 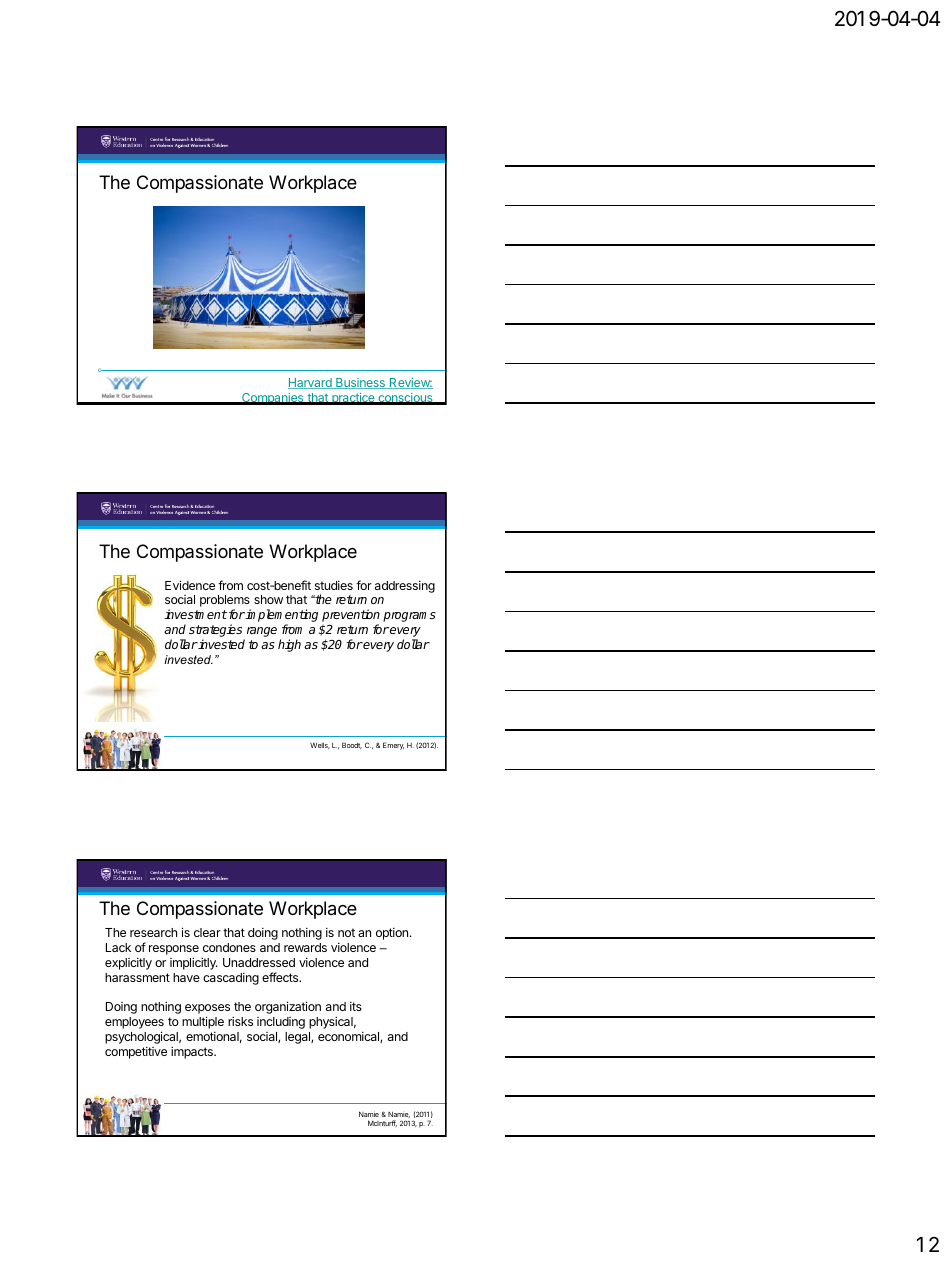 What do you see at coordinates (405, 587) in the screenshot?
I see `addressing` at bounding box center [405, 587].
